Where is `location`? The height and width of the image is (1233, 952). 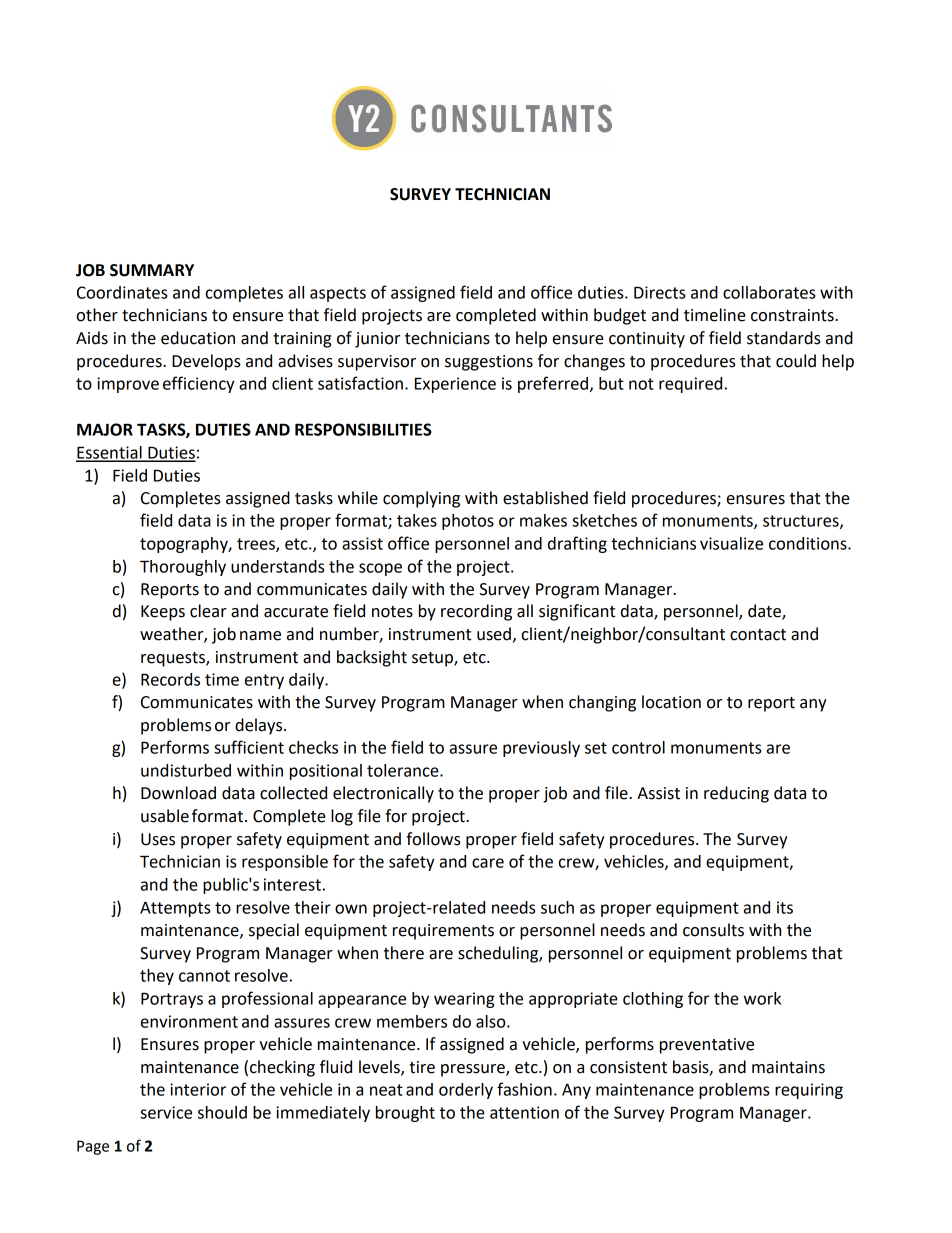
location is located at coordinates (671, 702).
